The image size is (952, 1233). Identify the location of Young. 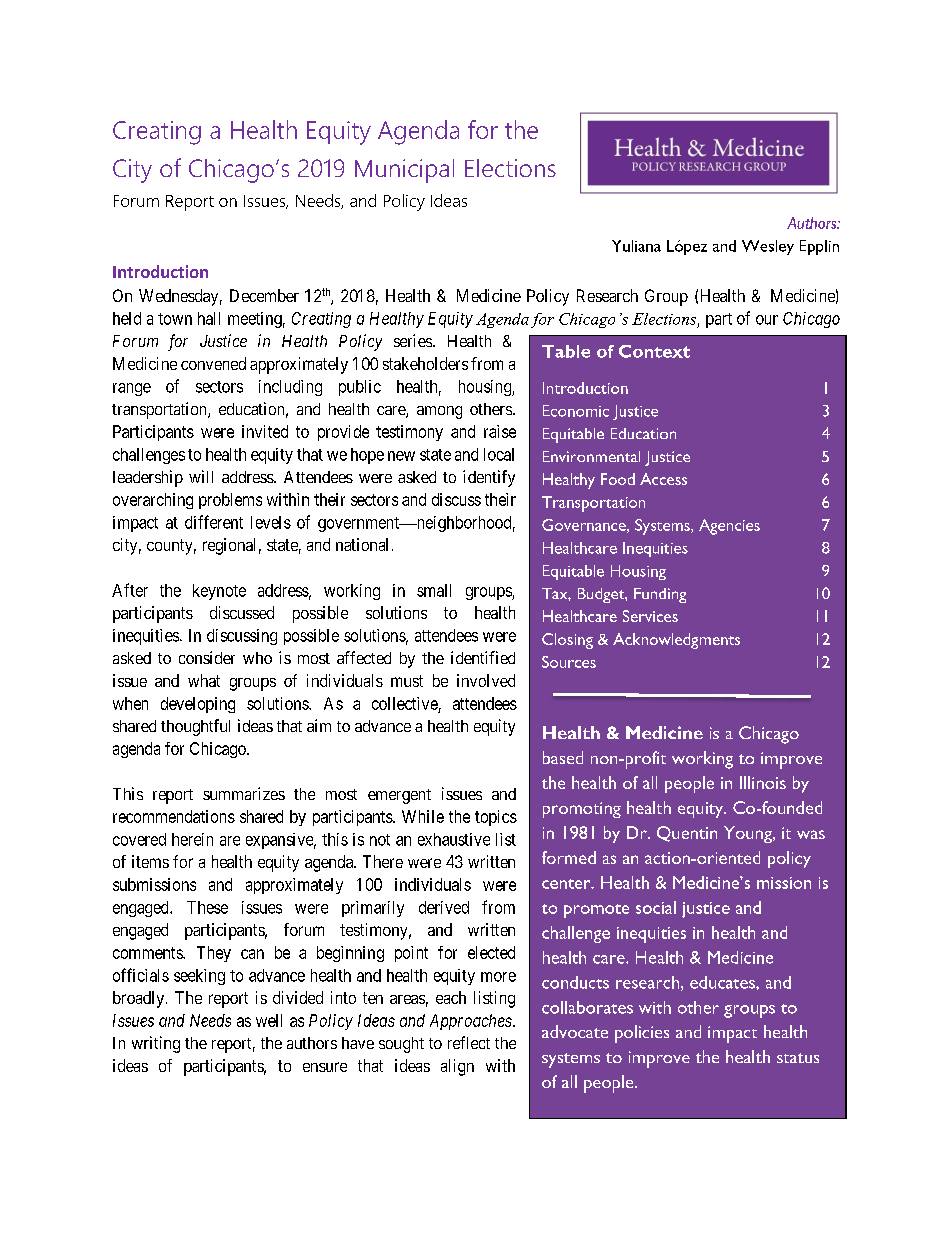
(749, 834).
